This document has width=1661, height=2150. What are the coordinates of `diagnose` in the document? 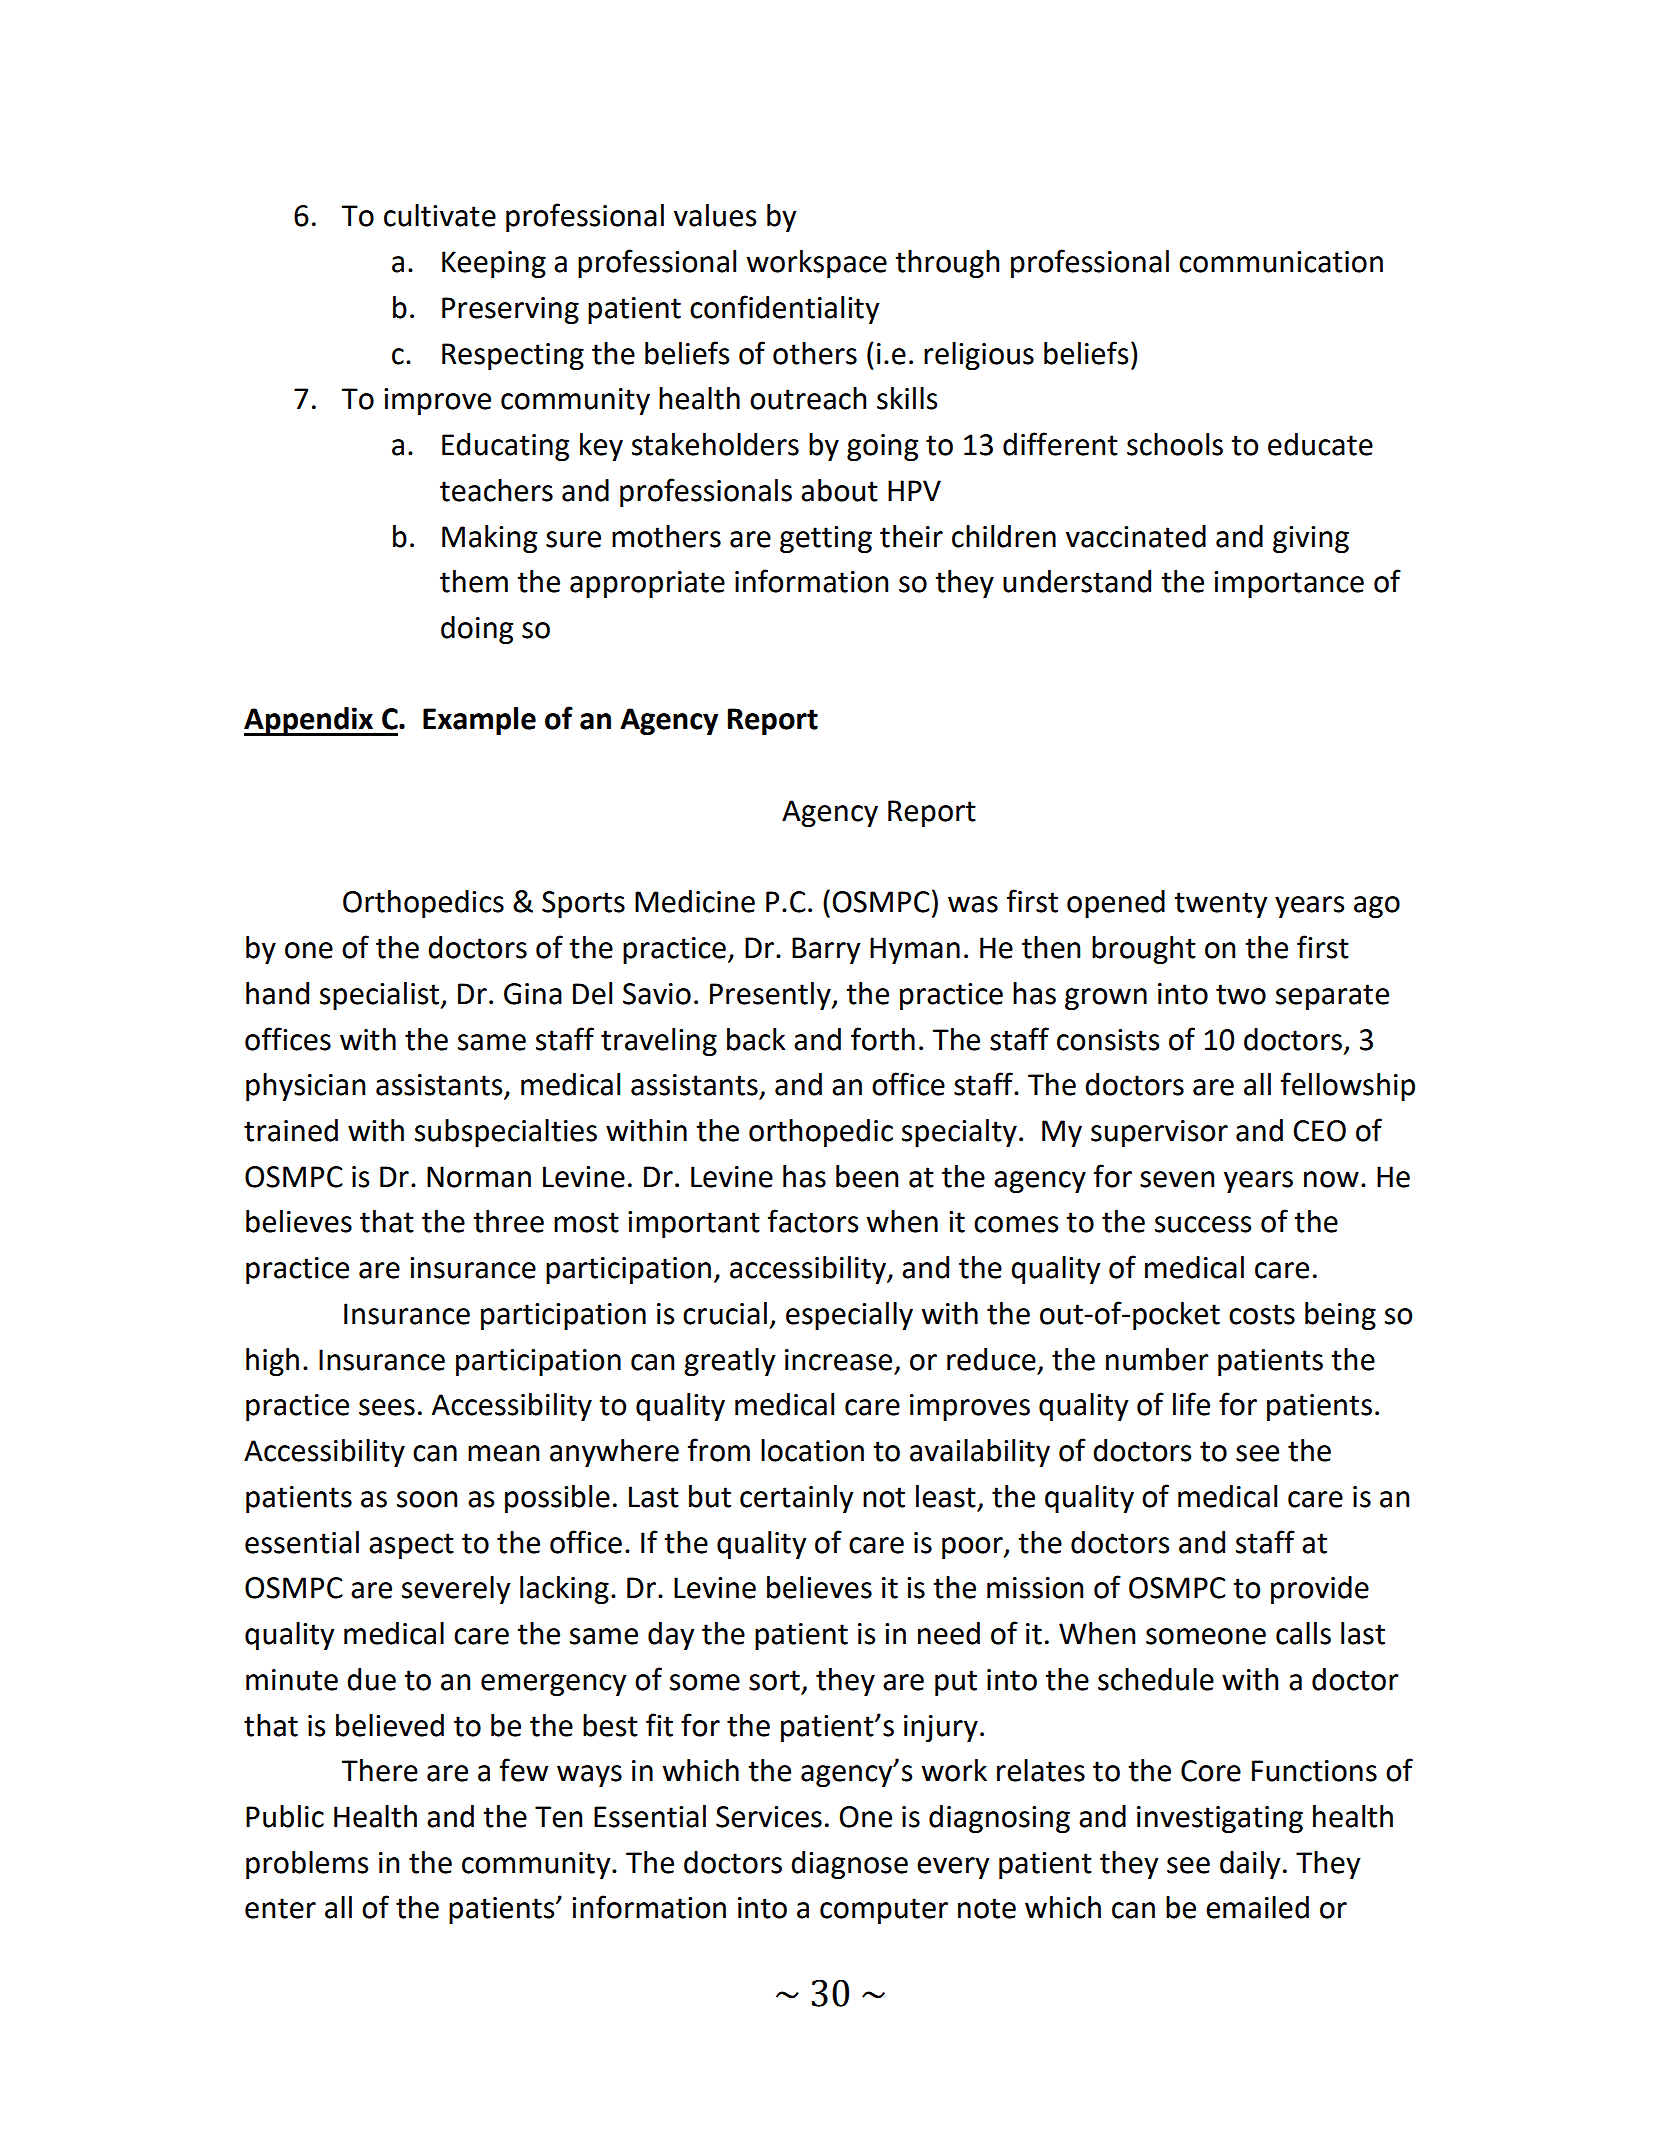 It's located at (849, 1865).
